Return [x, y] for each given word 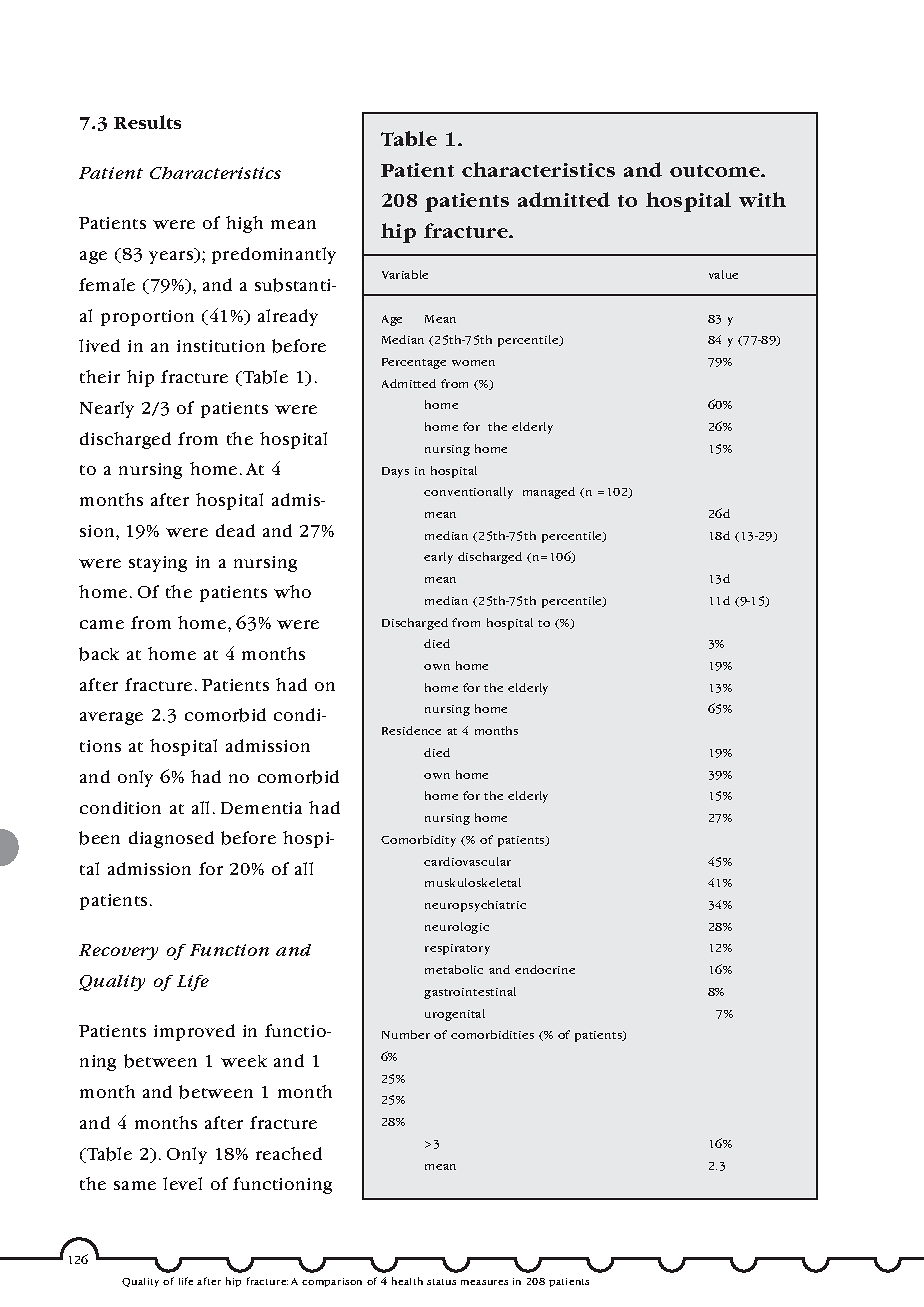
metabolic [454, 969]
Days [395, 472]
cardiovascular [467, 861]
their [100, 376]
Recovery [118, 952]
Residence [411, 730]
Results [147, 122]
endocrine [545, 969]
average [111, 718]
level [182, 1183]
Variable [405, 274]
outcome [716, 171]
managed [549, 493]
